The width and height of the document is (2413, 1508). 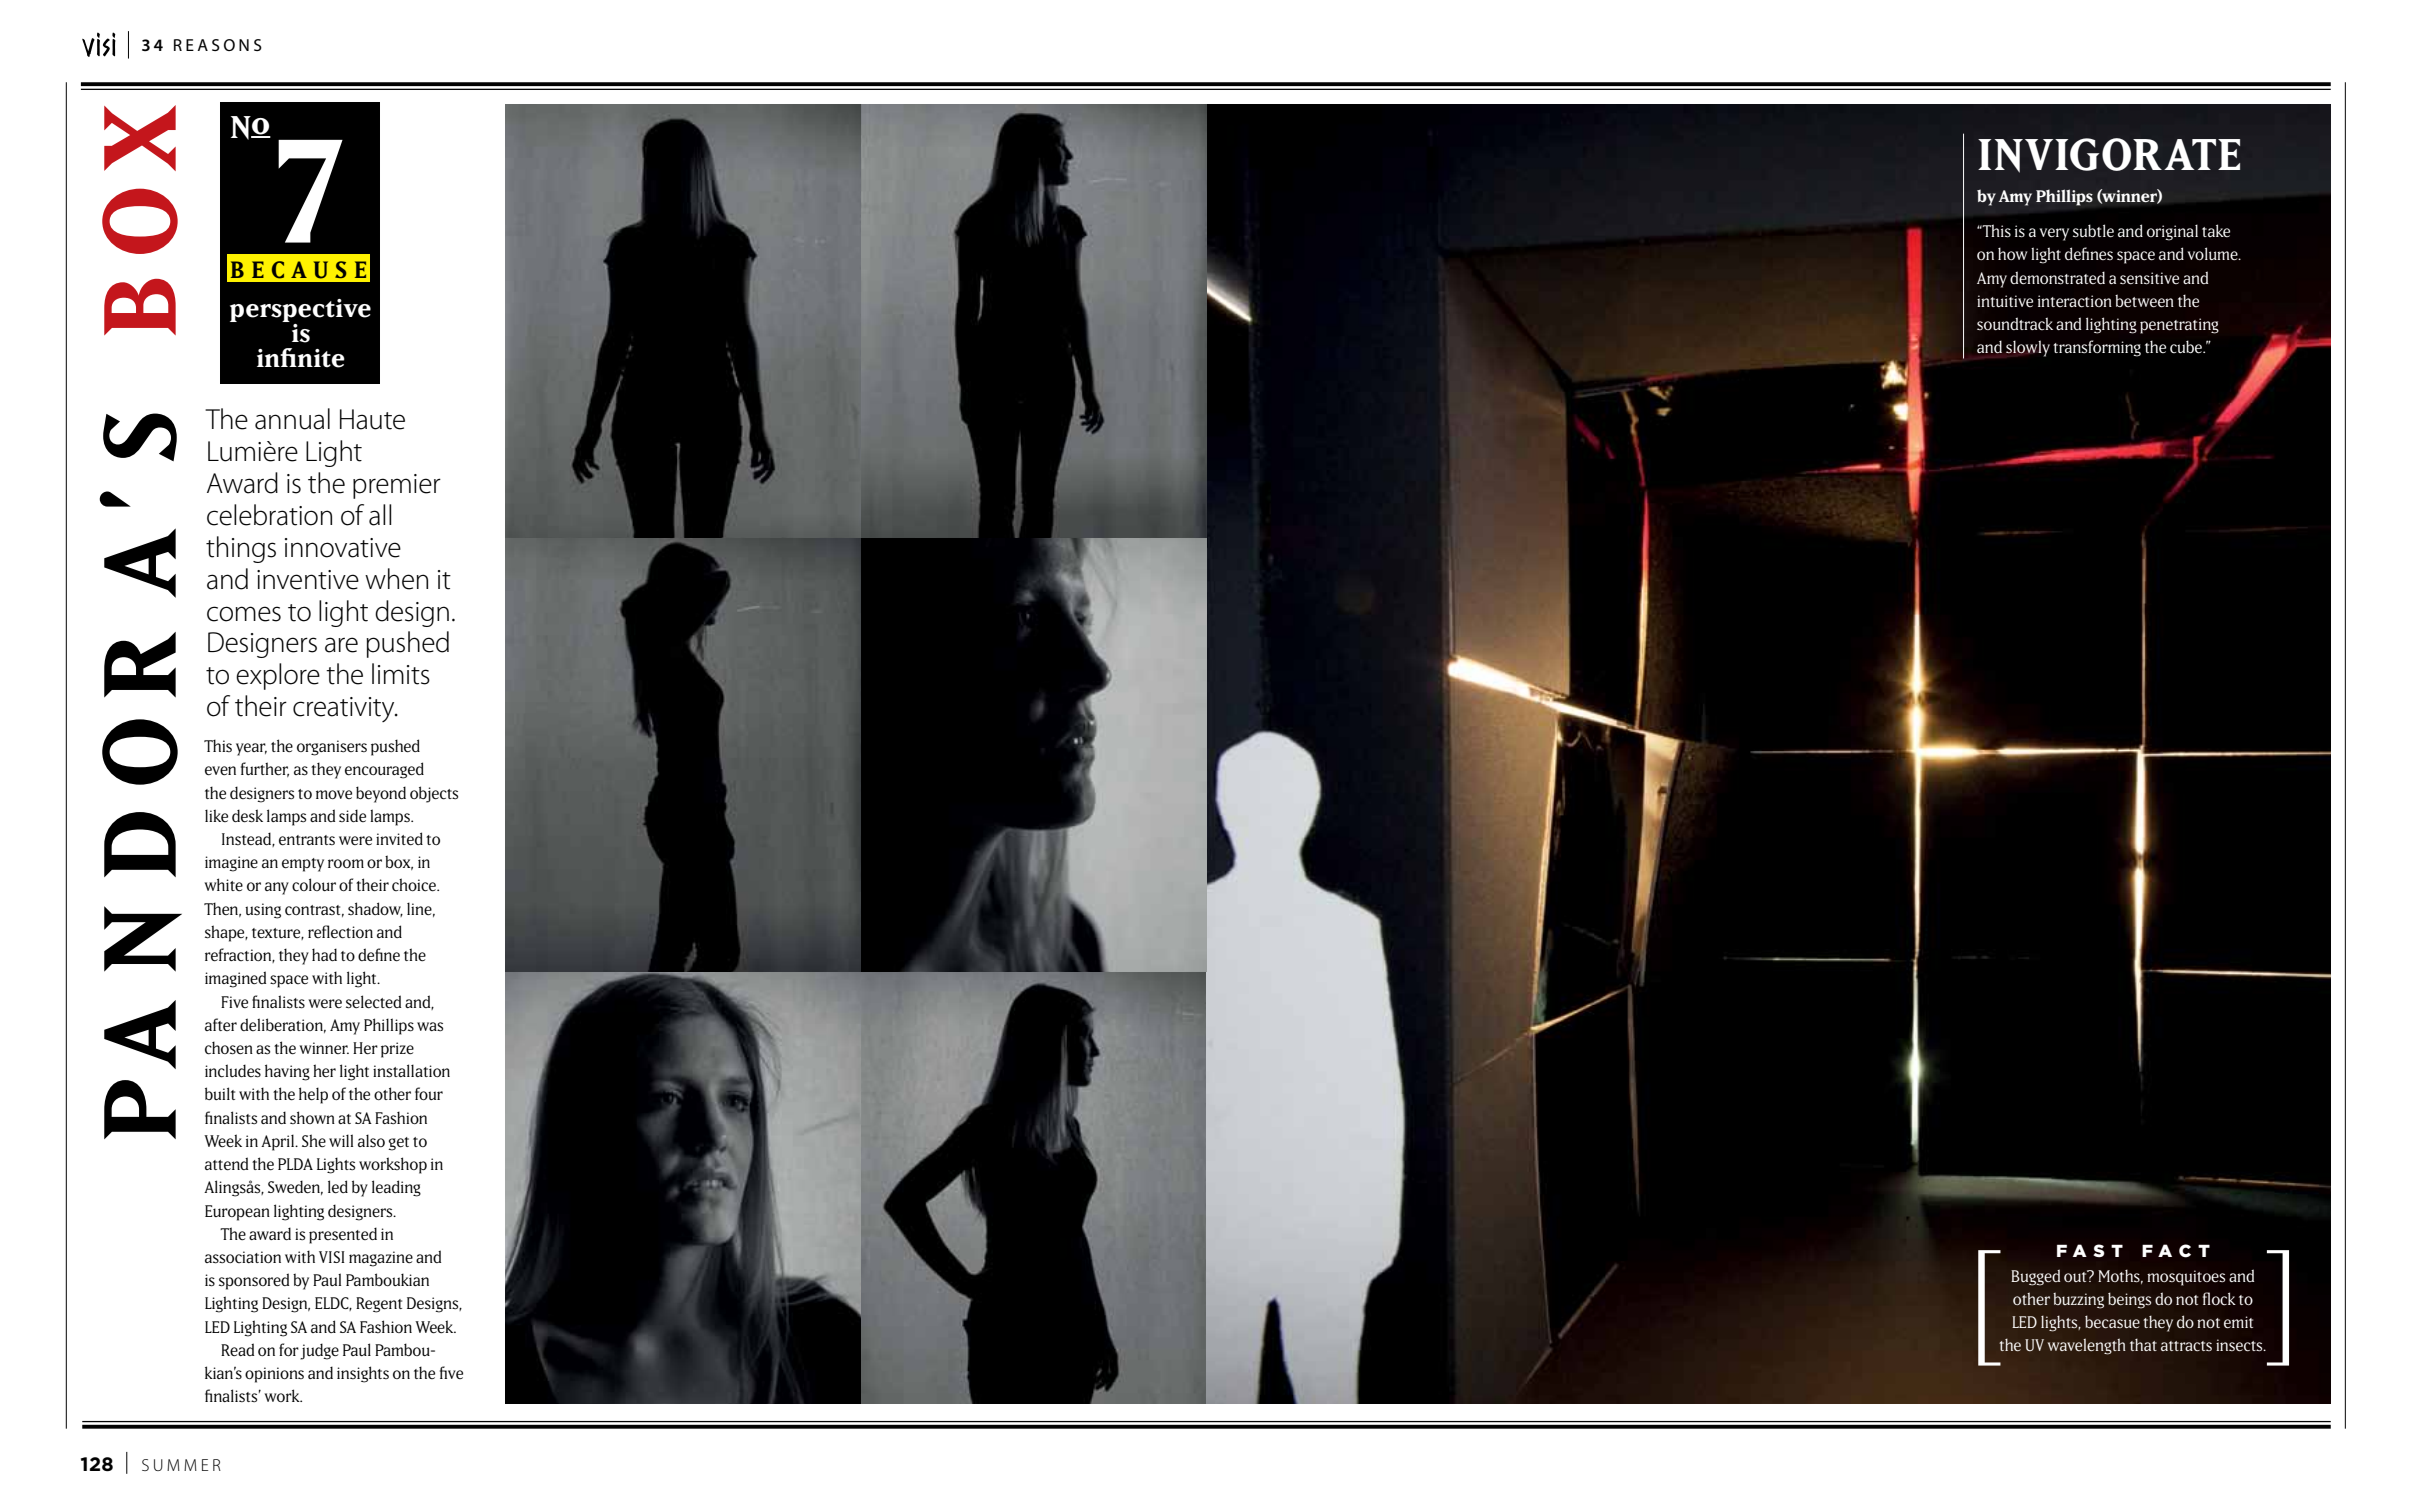 What do you see at coordinates (384, 770) in the document?
I see `encouraged` at bounding box center [384, 770].
